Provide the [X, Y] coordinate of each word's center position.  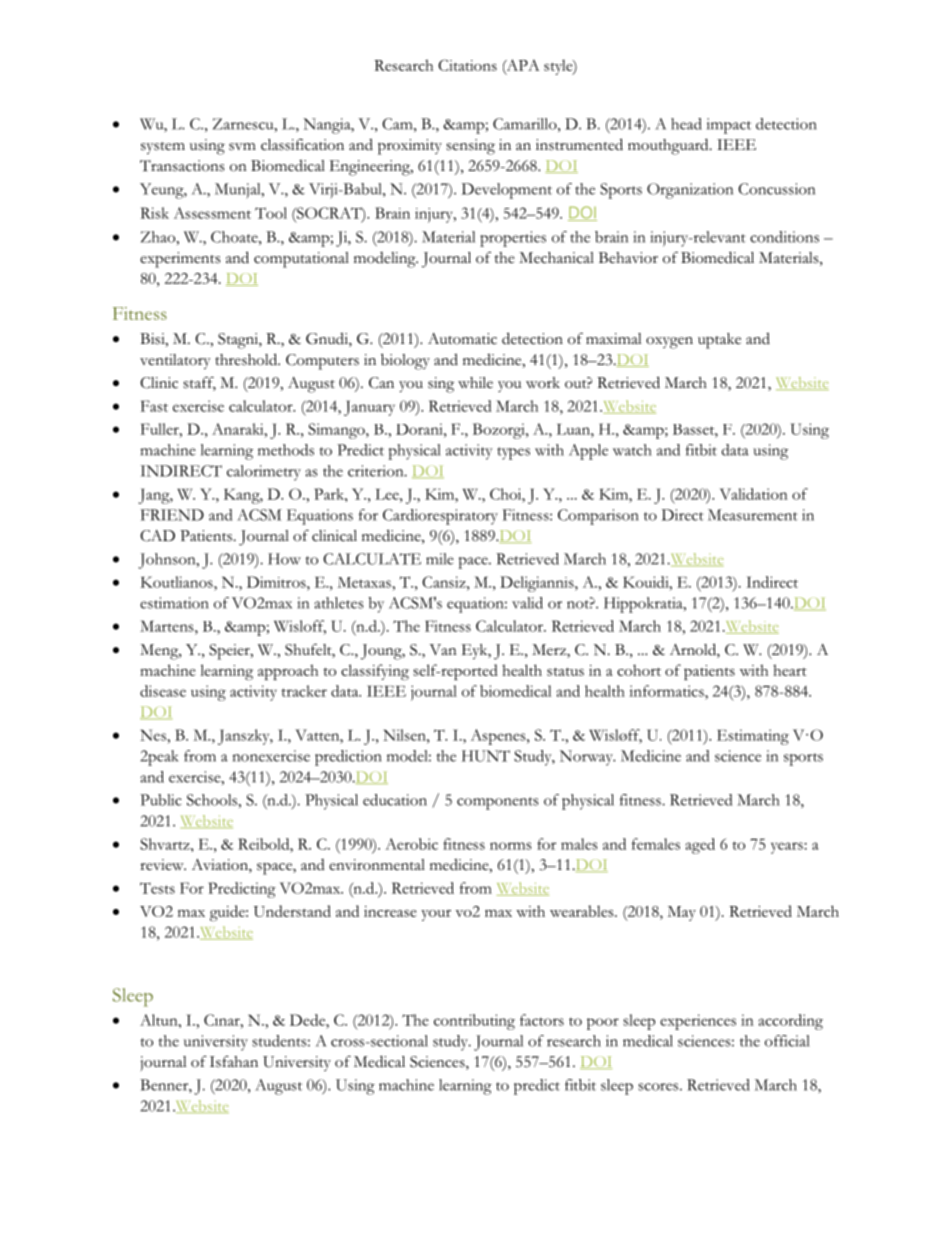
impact [729, 126]
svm [242, 147]
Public [161, 800]
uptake [719, 341]
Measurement [753, 515]
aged [700, 846]
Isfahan [234, 1062]
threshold [248, 359]
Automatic [462, 339]
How [284, 559]
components [498, 803]
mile [440, 559]
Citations [467, 65]
